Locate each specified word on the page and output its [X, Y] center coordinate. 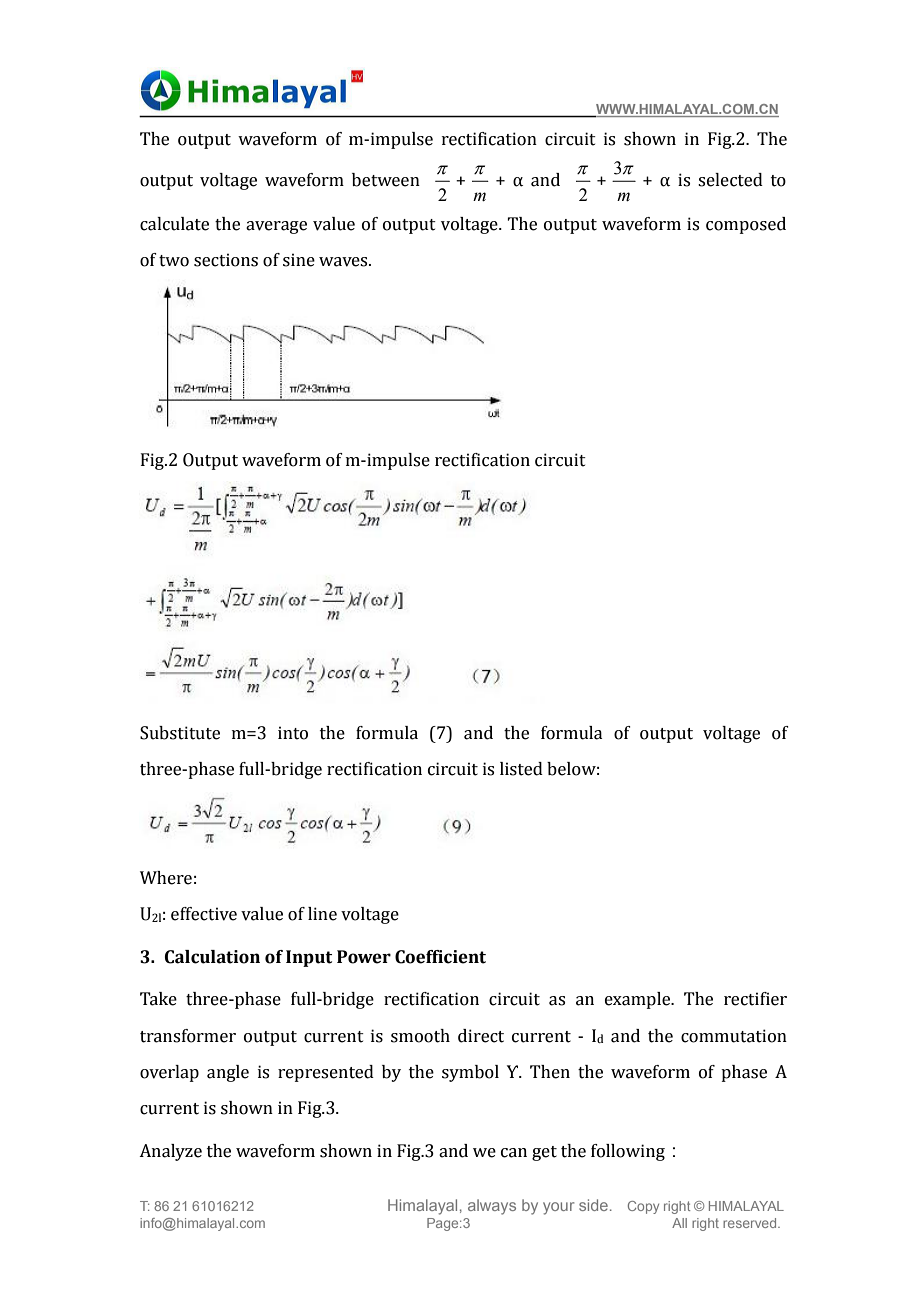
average [276, 227]
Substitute [180, 733]
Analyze [170, 1152]
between [386, 180]
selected [730, 180]
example [639, 1000]
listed [521, 769]
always [492, 1207]
